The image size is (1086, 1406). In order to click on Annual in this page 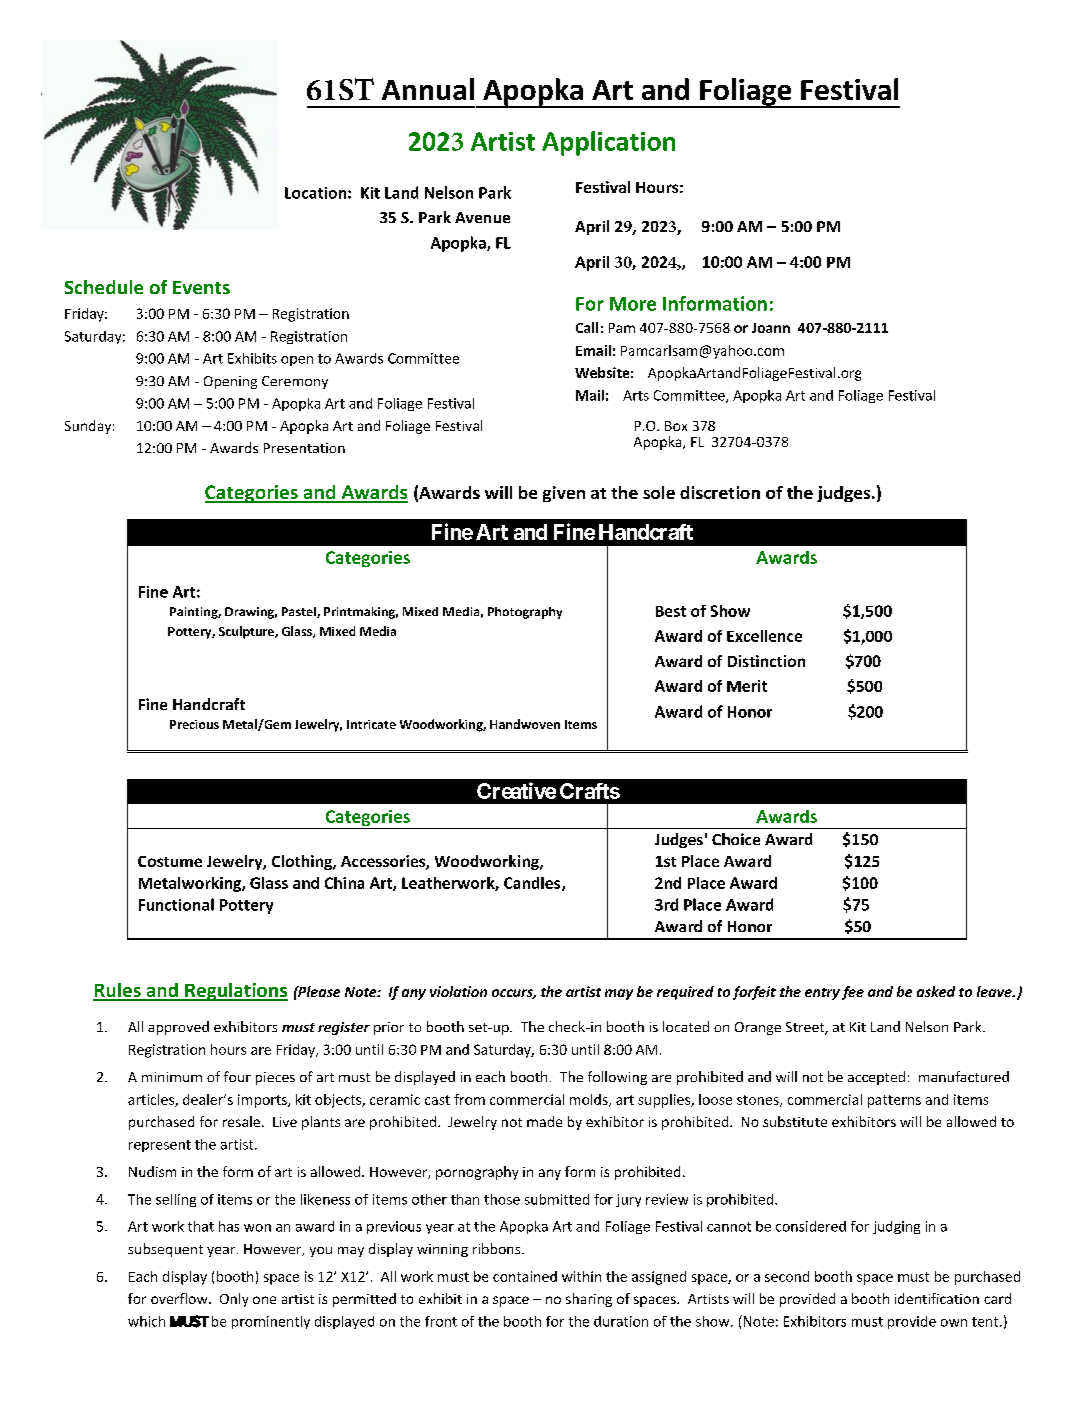, I will do `click(428, 89)`.
